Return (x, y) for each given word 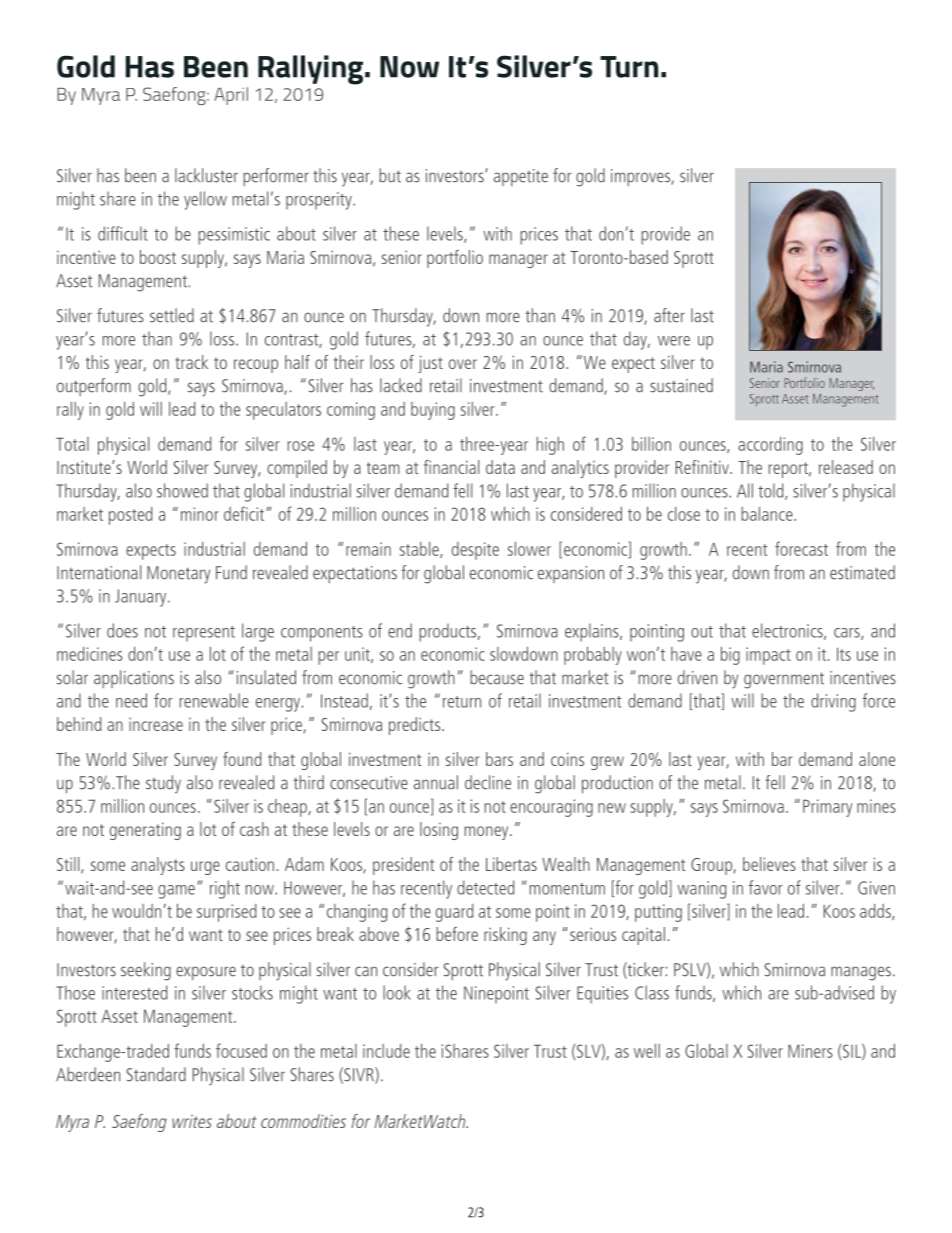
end (400, 630)
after (669, 315)
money (487, 833)
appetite (521, 177)
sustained (681, 385)
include (386, 1051)
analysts (158, 866)
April (231, 96)
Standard (156, 1074)
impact (768, 656)
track (191, 362)
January (142, 598)
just (430, 364)
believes (769, 864)
